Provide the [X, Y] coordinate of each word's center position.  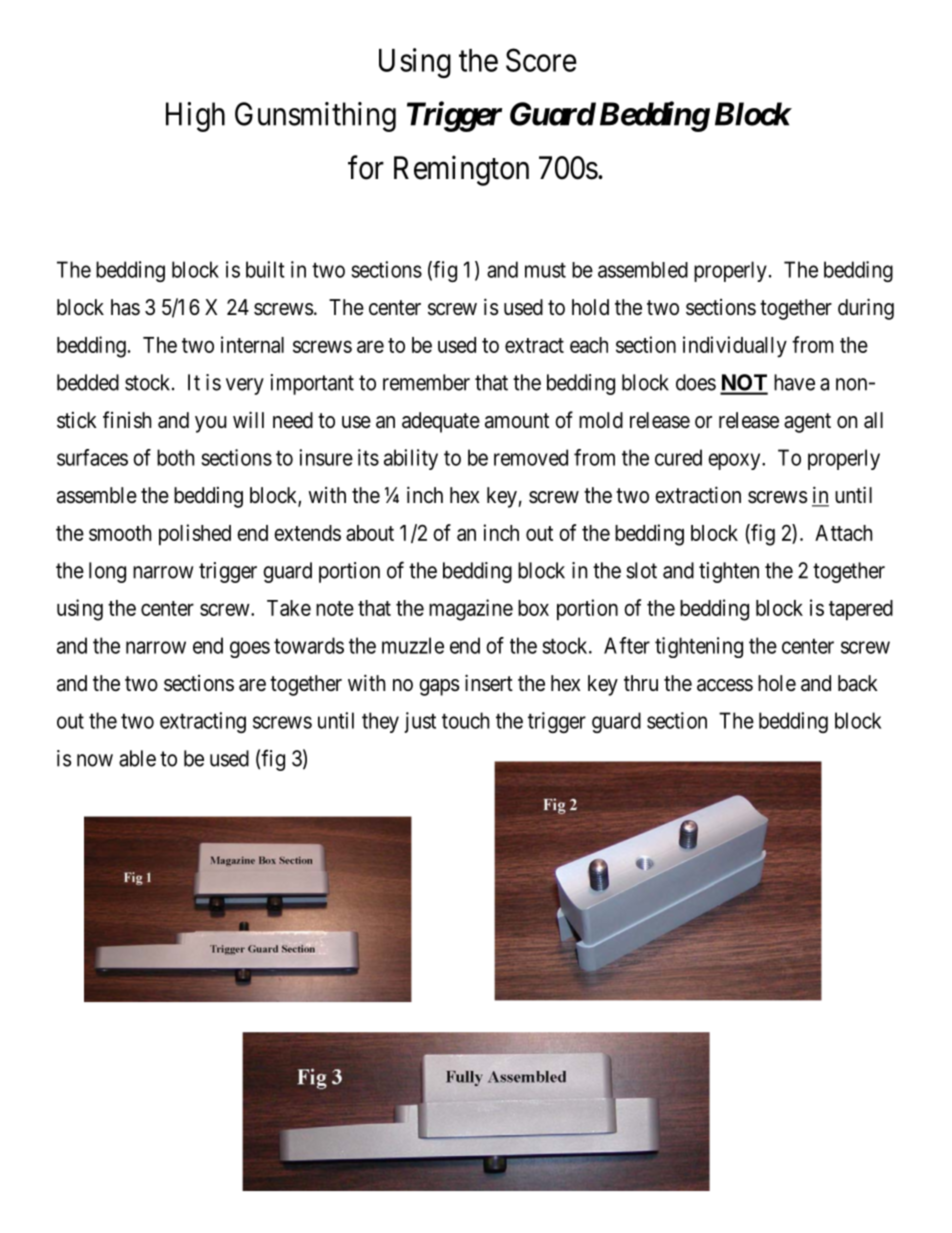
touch [465, 720]
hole [777, 683]
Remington [461, 170]
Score [541, 60]
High [195, 117]
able [137, 758]
